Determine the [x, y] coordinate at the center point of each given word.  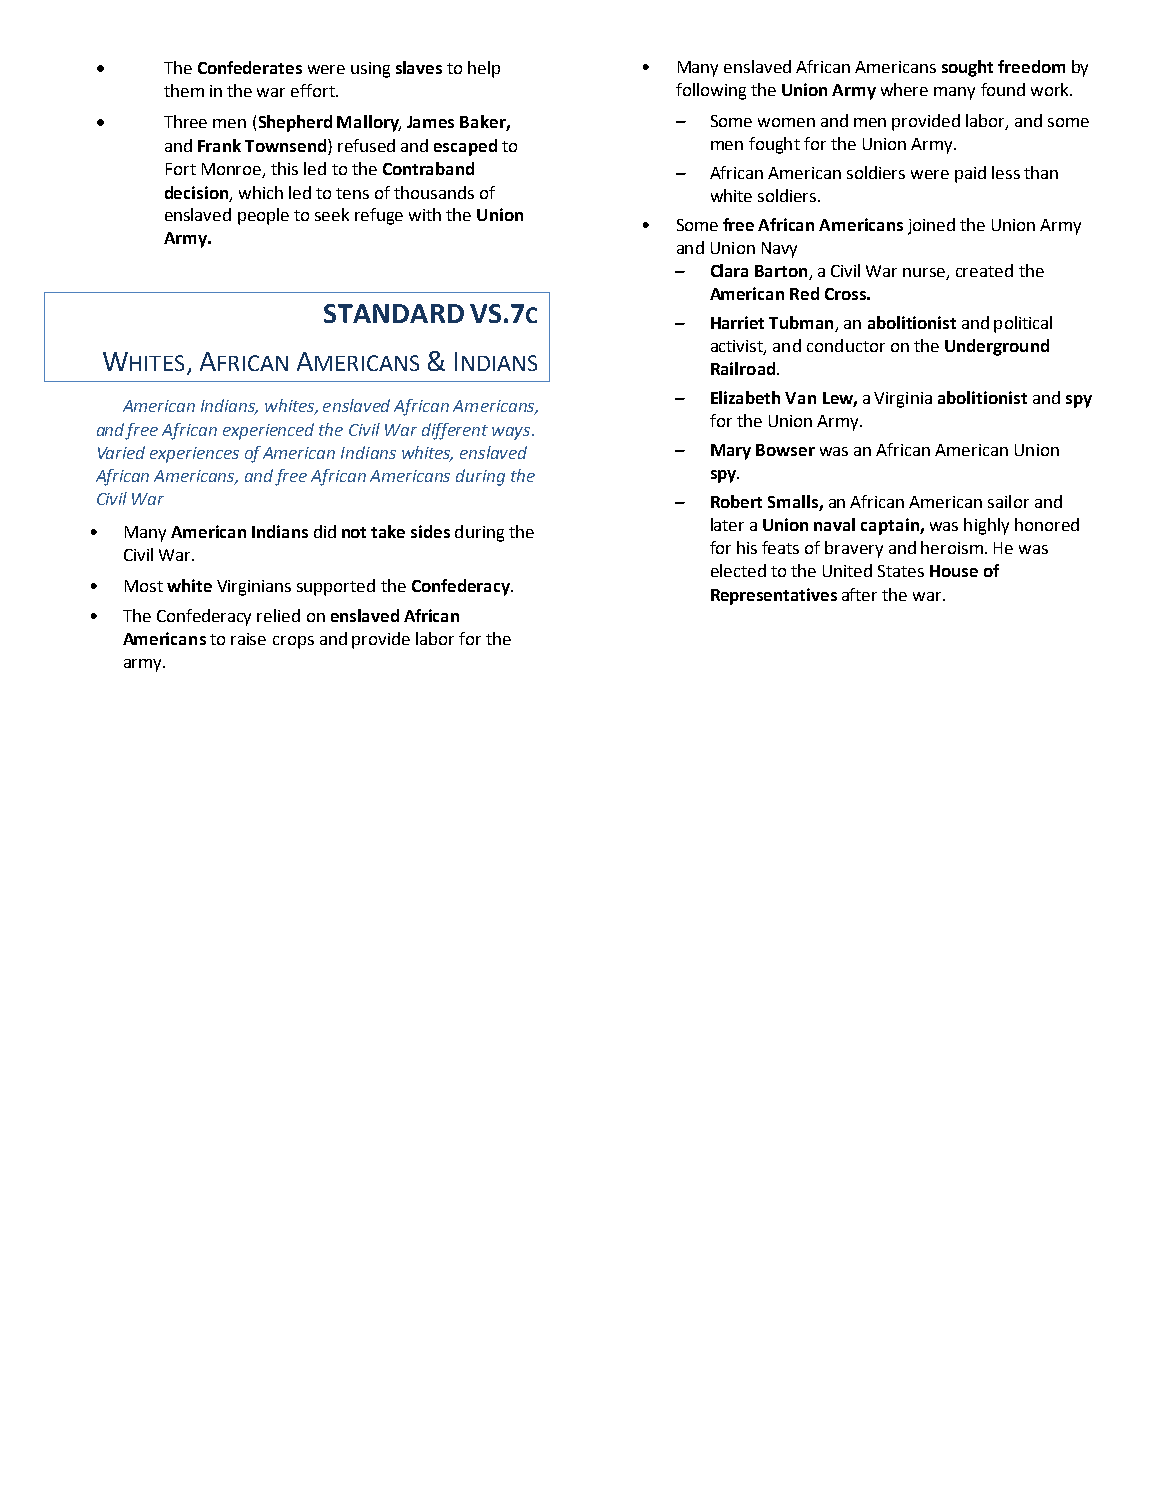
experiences [194, 455]
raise [248, 639]
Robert [736, 501]
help [484, 69]
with [425, 214]
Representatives [774, 596]
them [184, 90]
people [263, 216]
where [904, 89]
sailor [1008, 501]
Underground [997, 347]
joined [931, 226]
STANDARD [394, 313]
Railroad [743, 368]
